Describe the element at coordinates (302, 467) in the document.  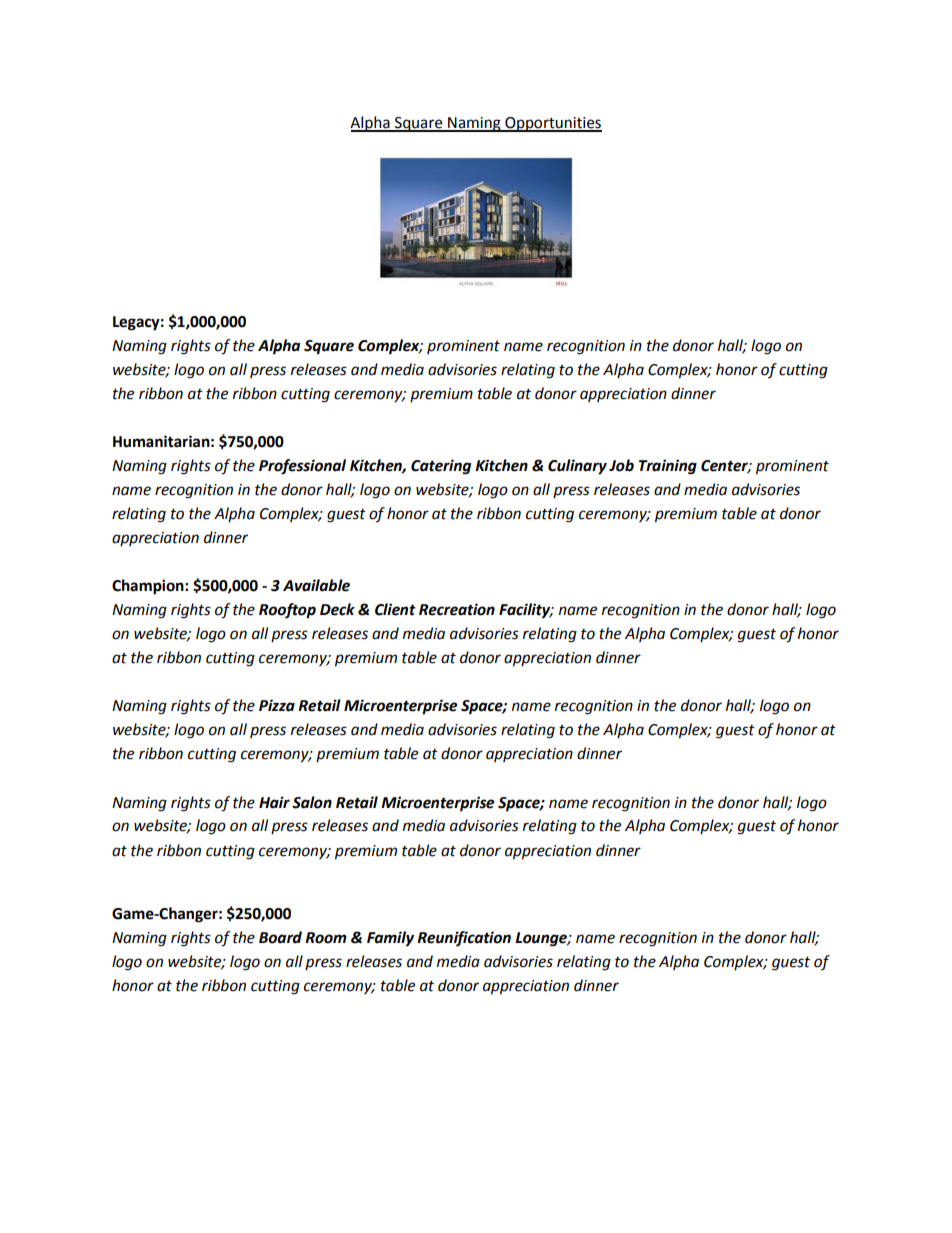
I see `Professional` at that location.
